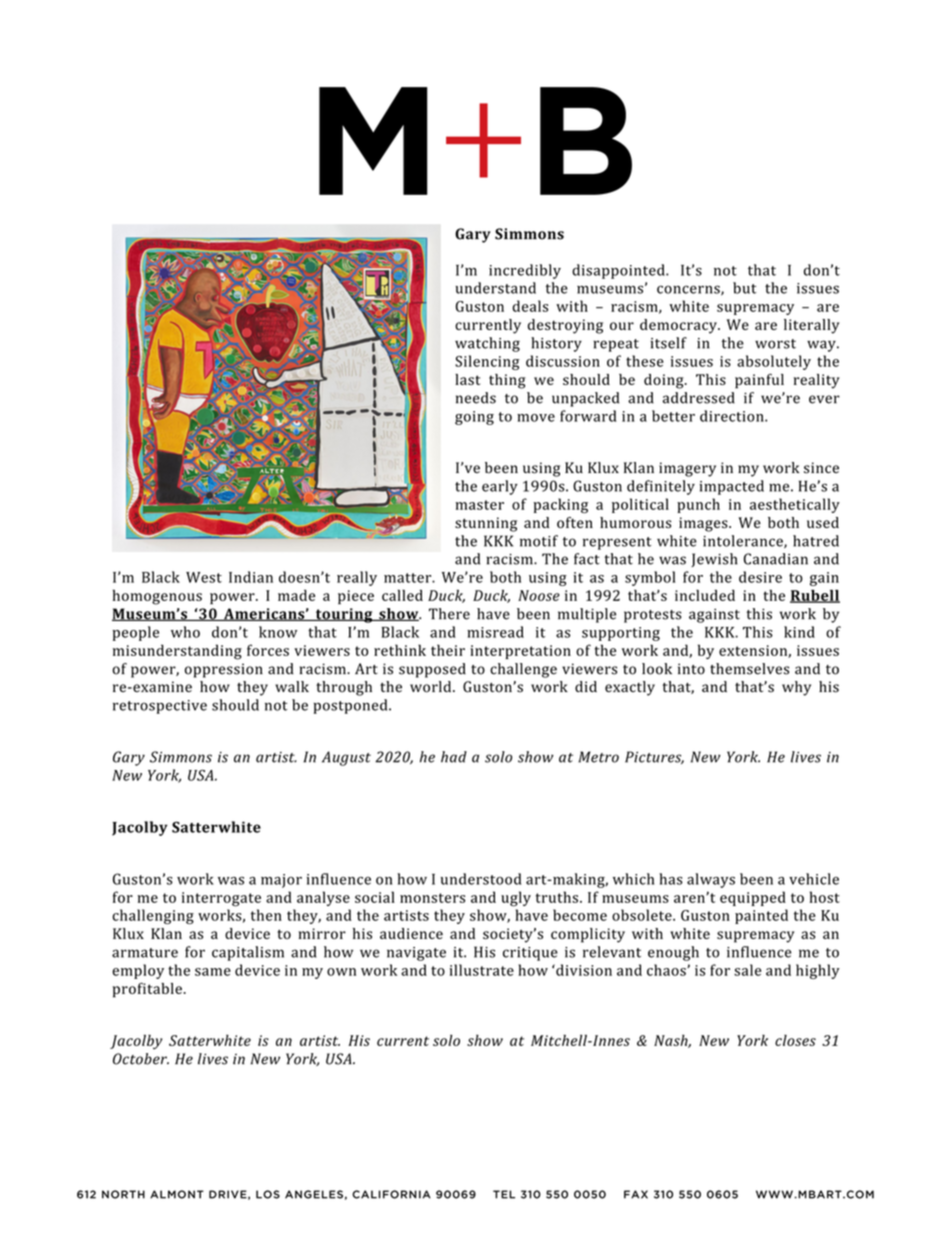  What do you see at coordinates (454, 757) in the image?
I see `had` at bounding box center [454, 757].
